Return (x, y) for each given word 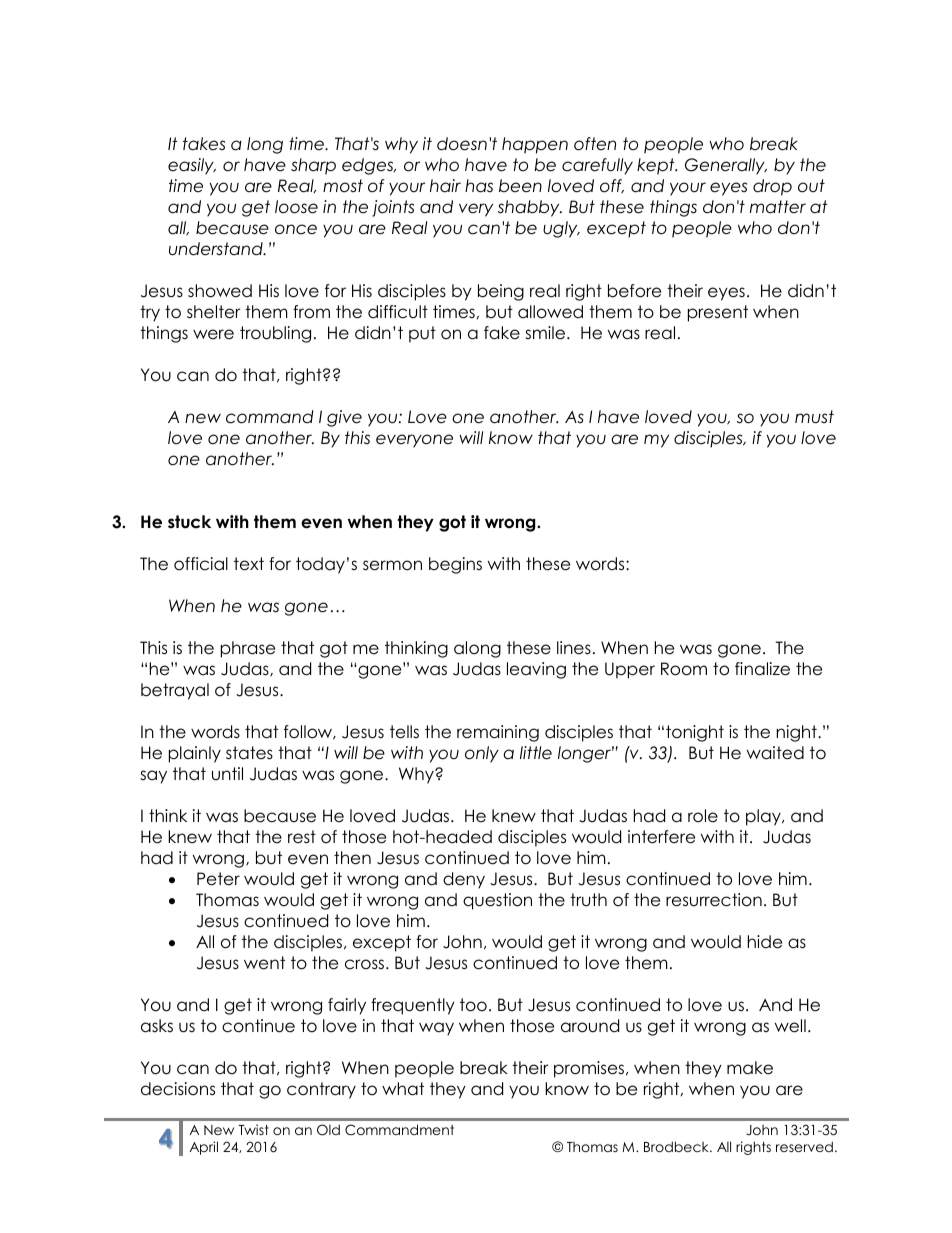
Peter (218, 879)
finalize (762, 669)
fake (502, 333)
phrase (248, 649)
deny (464, 880)
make (750, 1068)
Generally (726, 166)
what (403, 1089)
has (479, 186)
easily (192, 166)
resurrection (714, 900)
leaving (536, 670)
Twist (253, 1129)
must (814, 417)
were (213, 334)
